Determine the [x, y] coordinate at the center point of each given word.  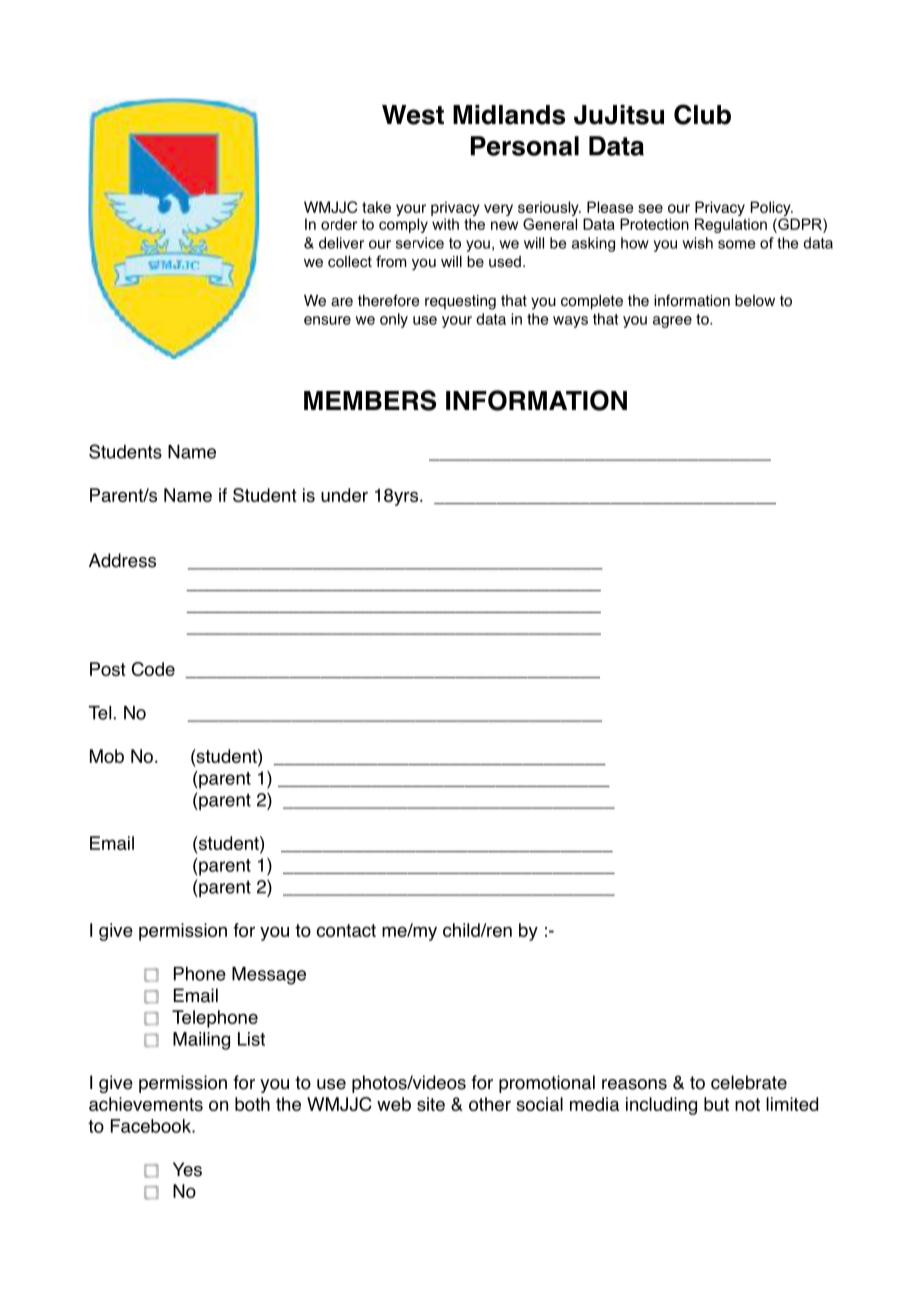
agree [672, 322]
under [344, 495]
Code [153, 669]
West [413, 115]
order [339, 224]
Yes [187, 1169]
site [431, 1104]
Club [702, 114]
